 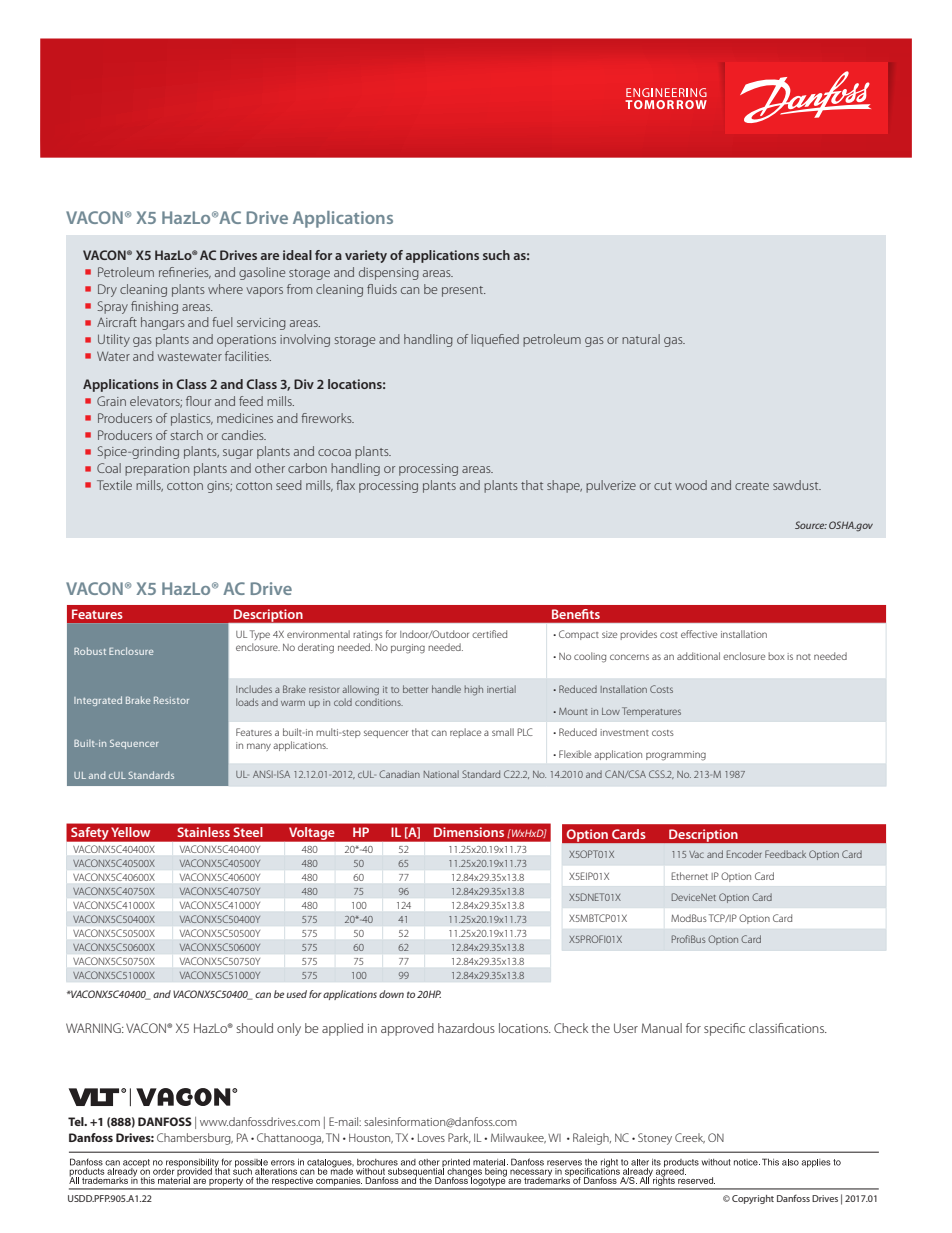 I want to click on refineries, so click(x=185, y=273).
